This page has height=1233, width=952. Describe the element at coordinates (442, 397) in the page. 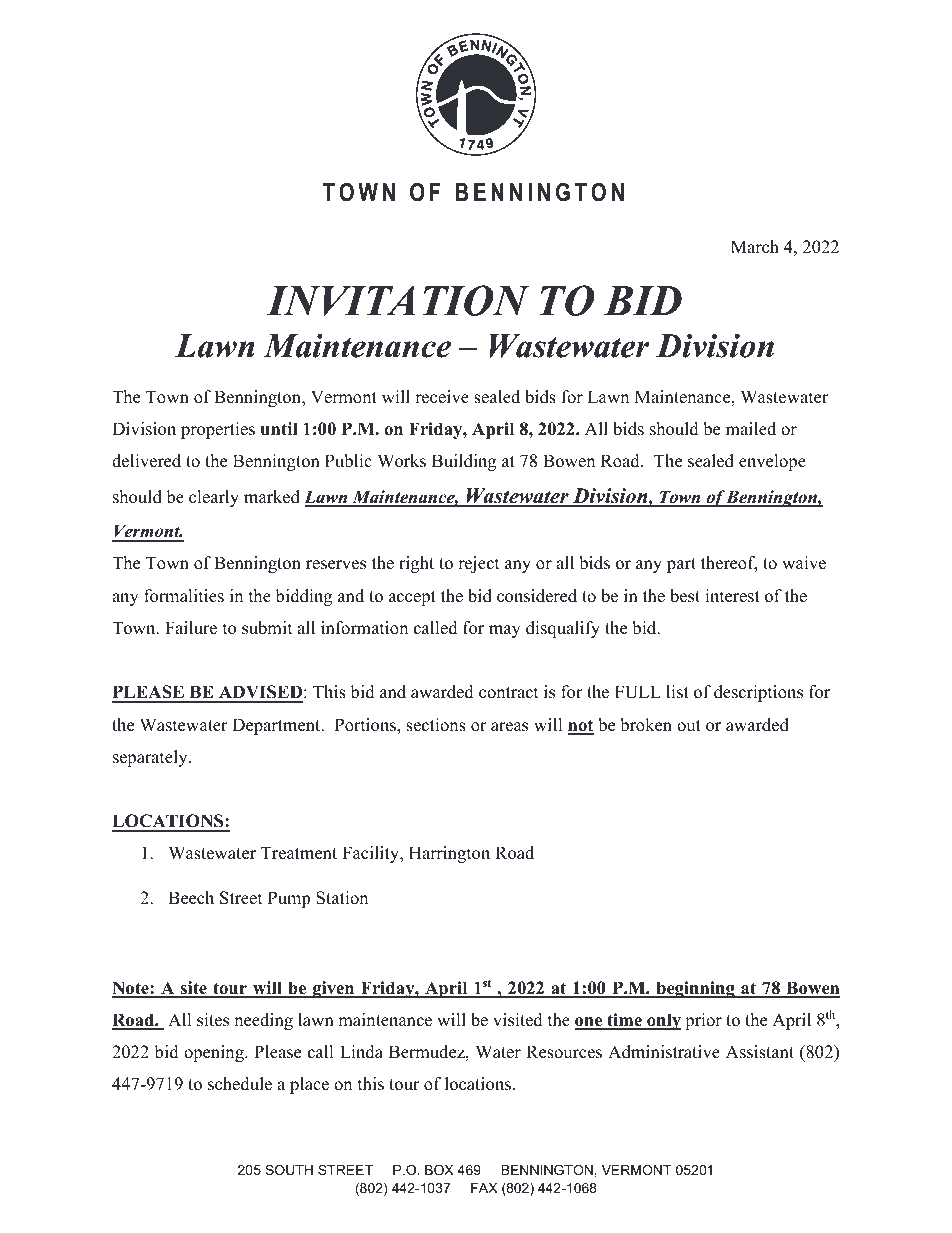

I see `receive` at that location.
